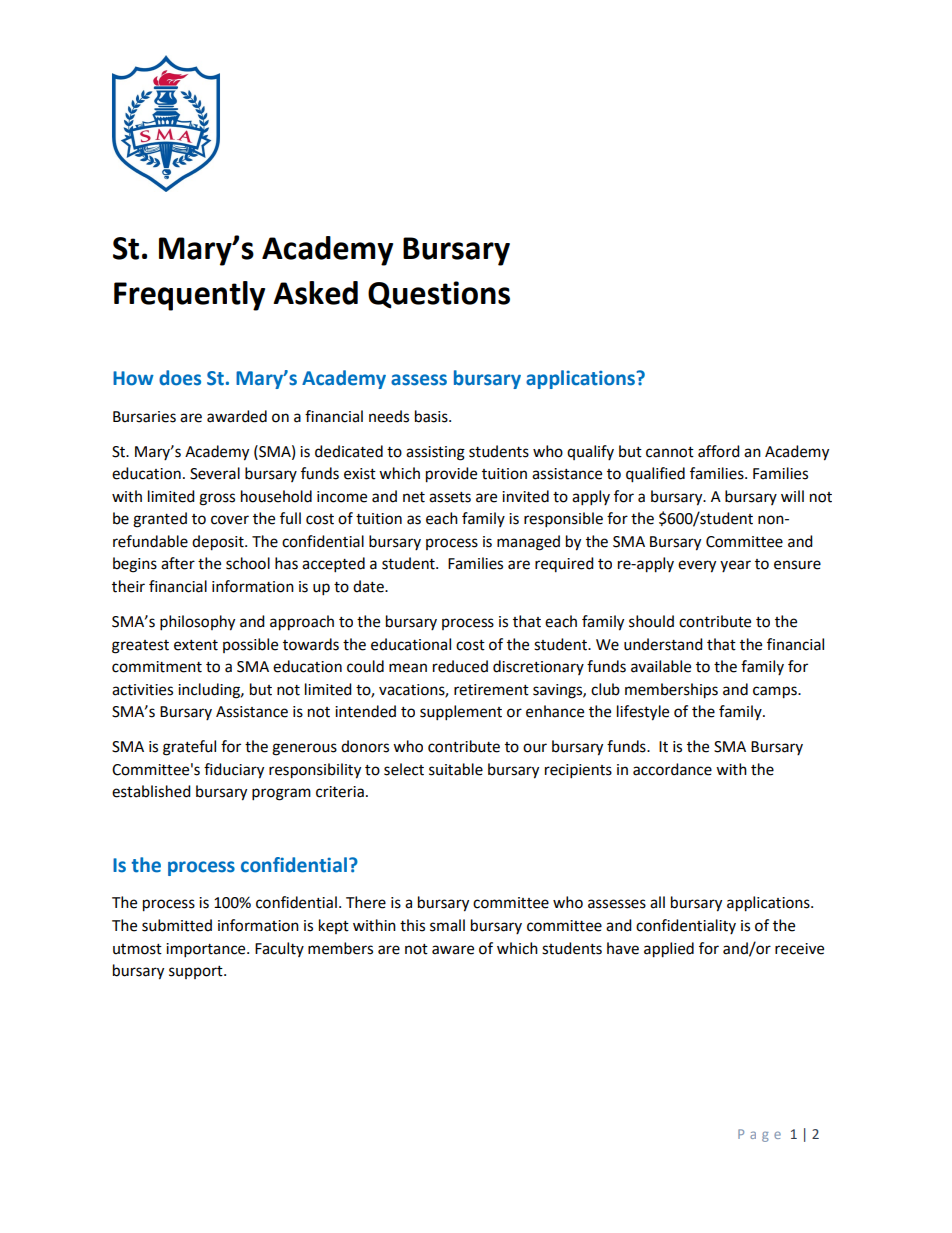 Image resolution: width=952 pixels, height=1233 pixels. Describe the element at coordinates (719, 451) in the page. I see `afford` at that location.
